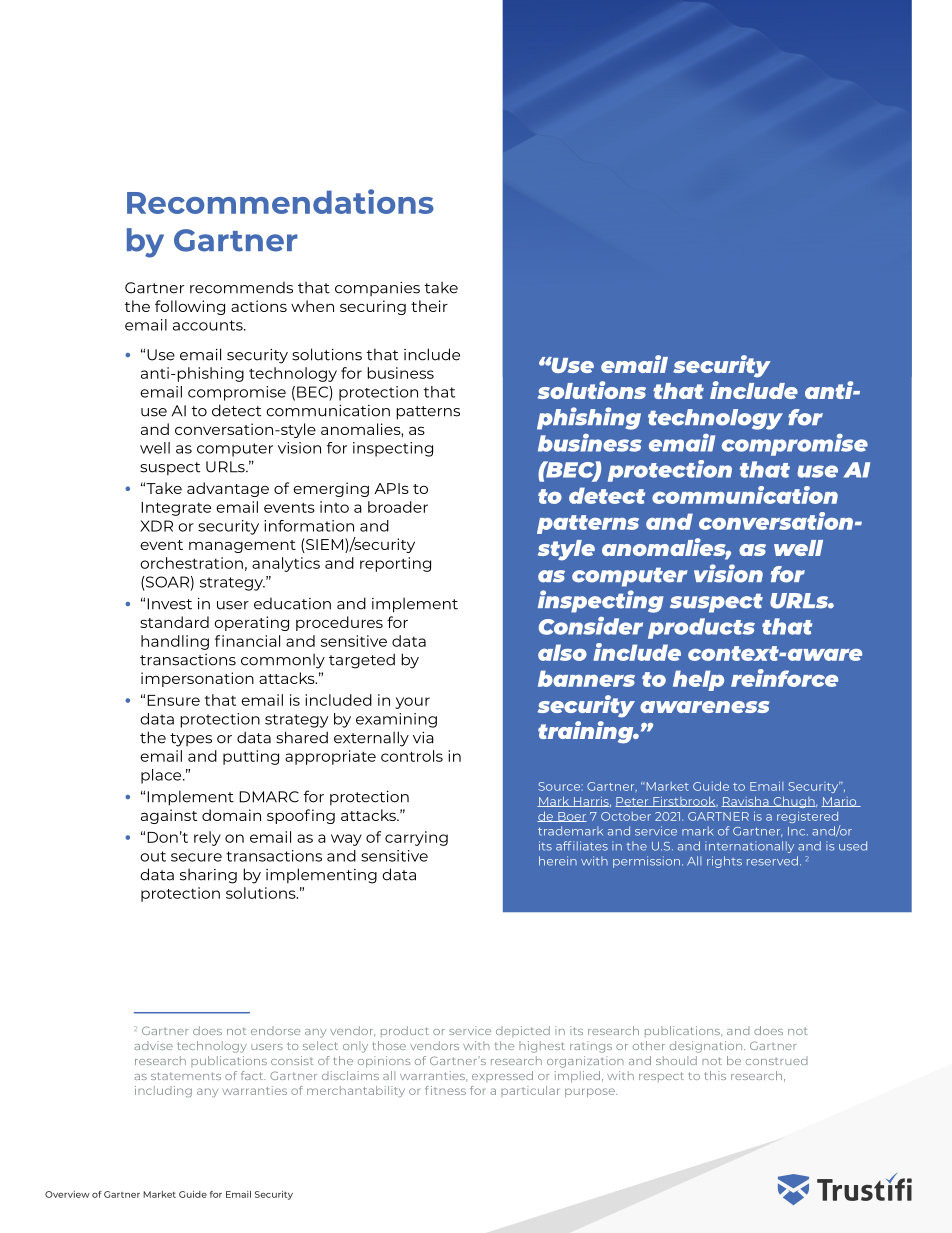 Image resolution: width=952 pixels, height=1233 pixels. I want to click on recommends, so click(241, 288).
